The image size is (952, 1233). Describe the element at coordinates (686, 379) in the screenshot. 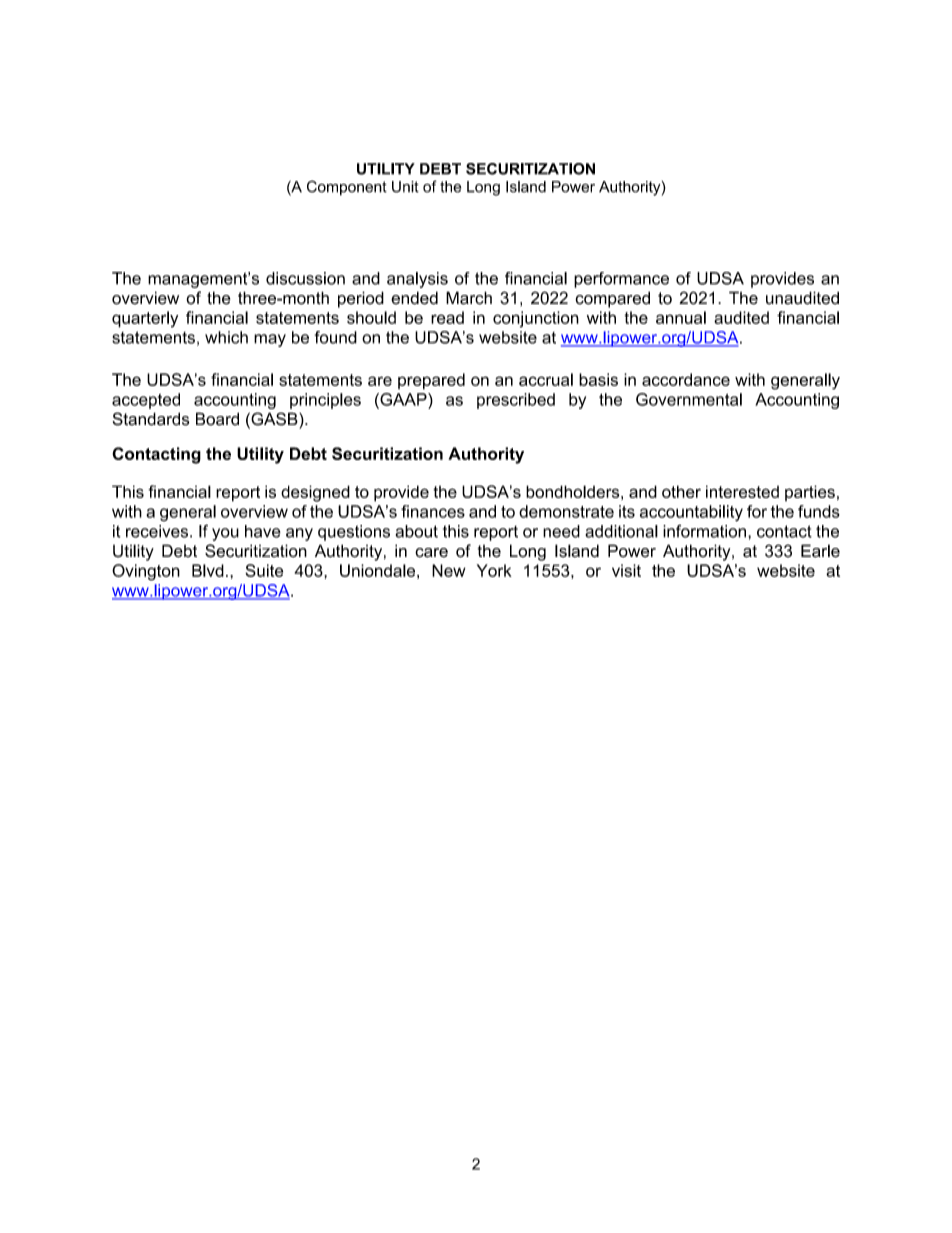

I see `accordance` at that location.
